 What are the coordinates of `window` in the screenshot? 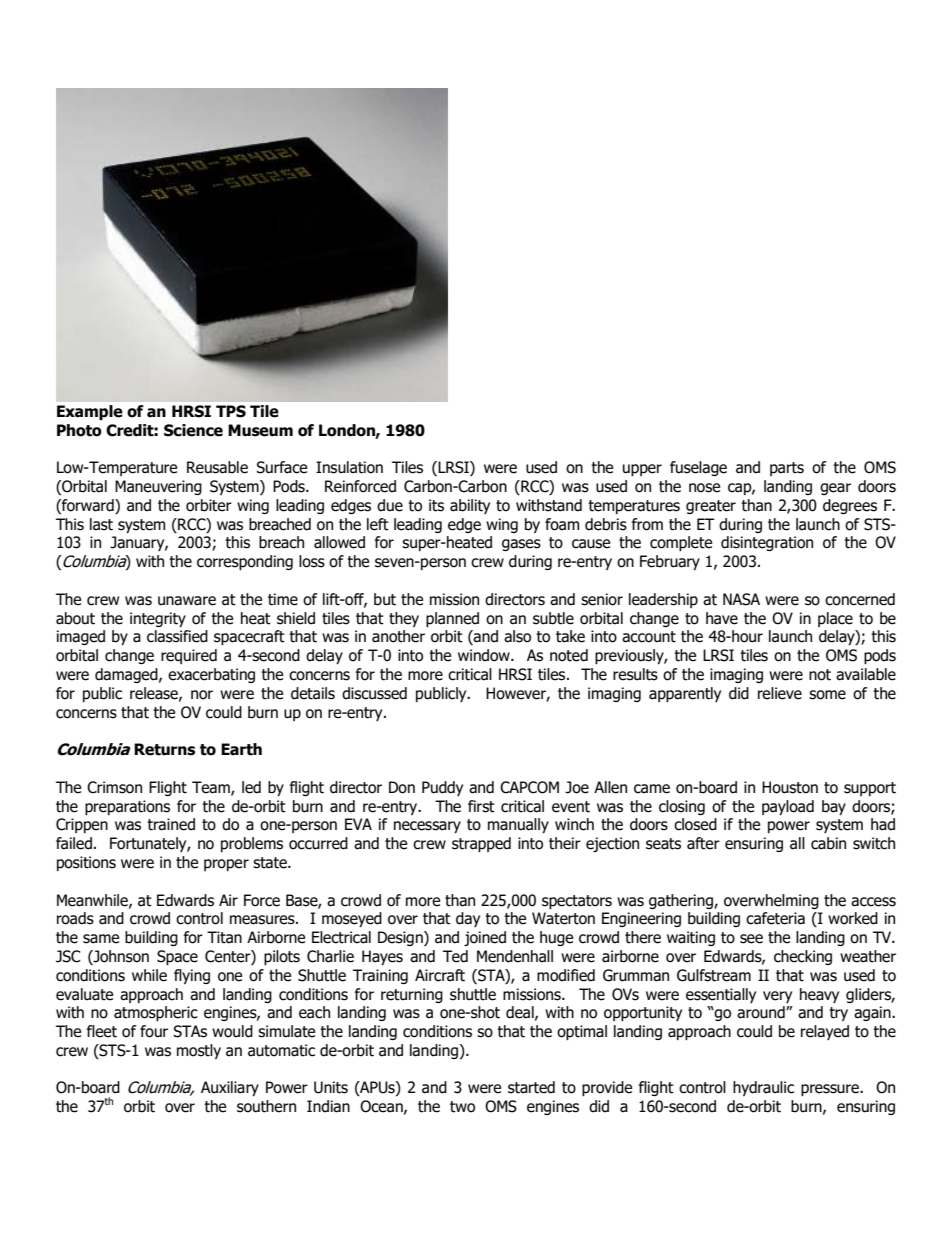 It's located at (485, 655).
